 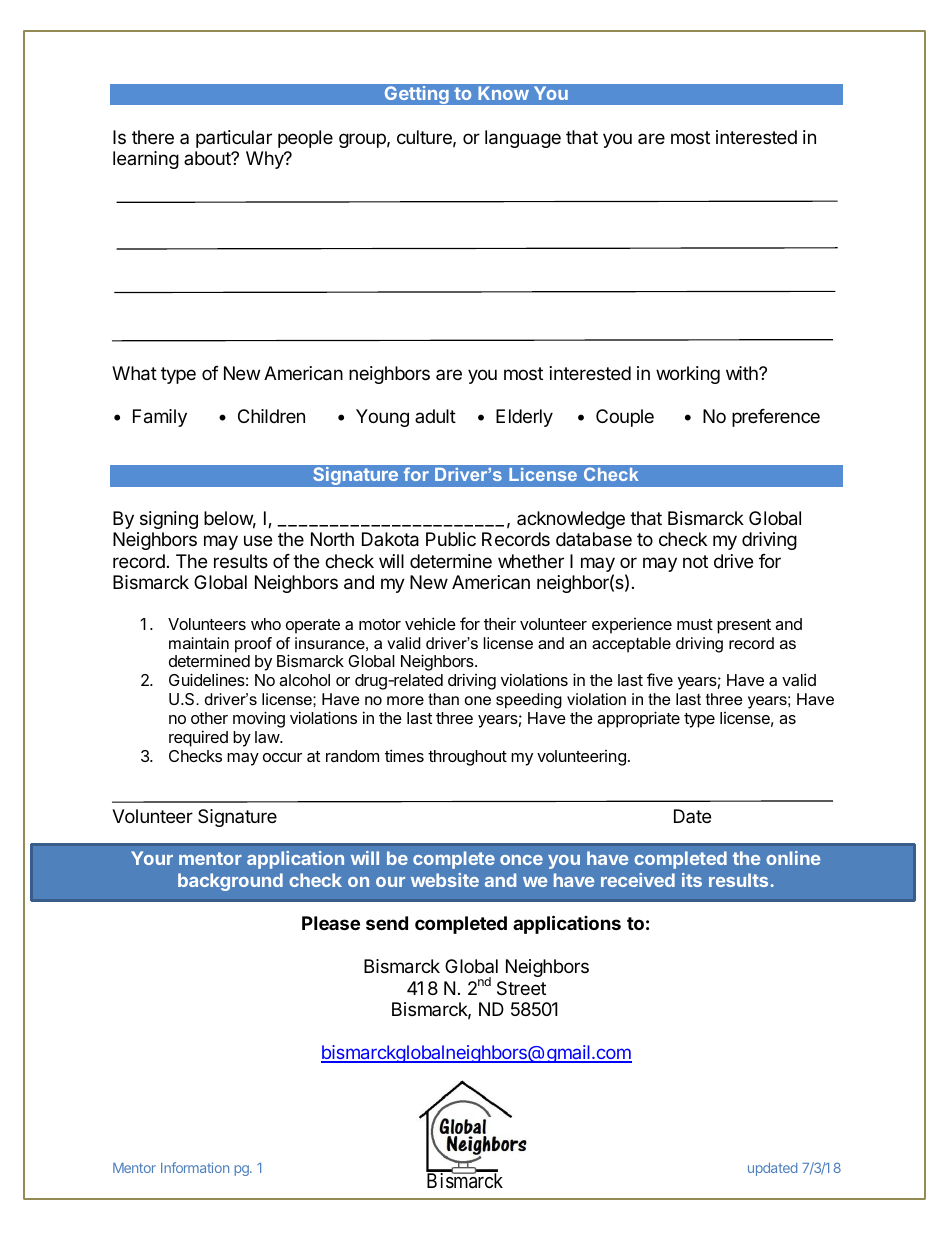 I want to click on language, so click(x=523, y=139).
